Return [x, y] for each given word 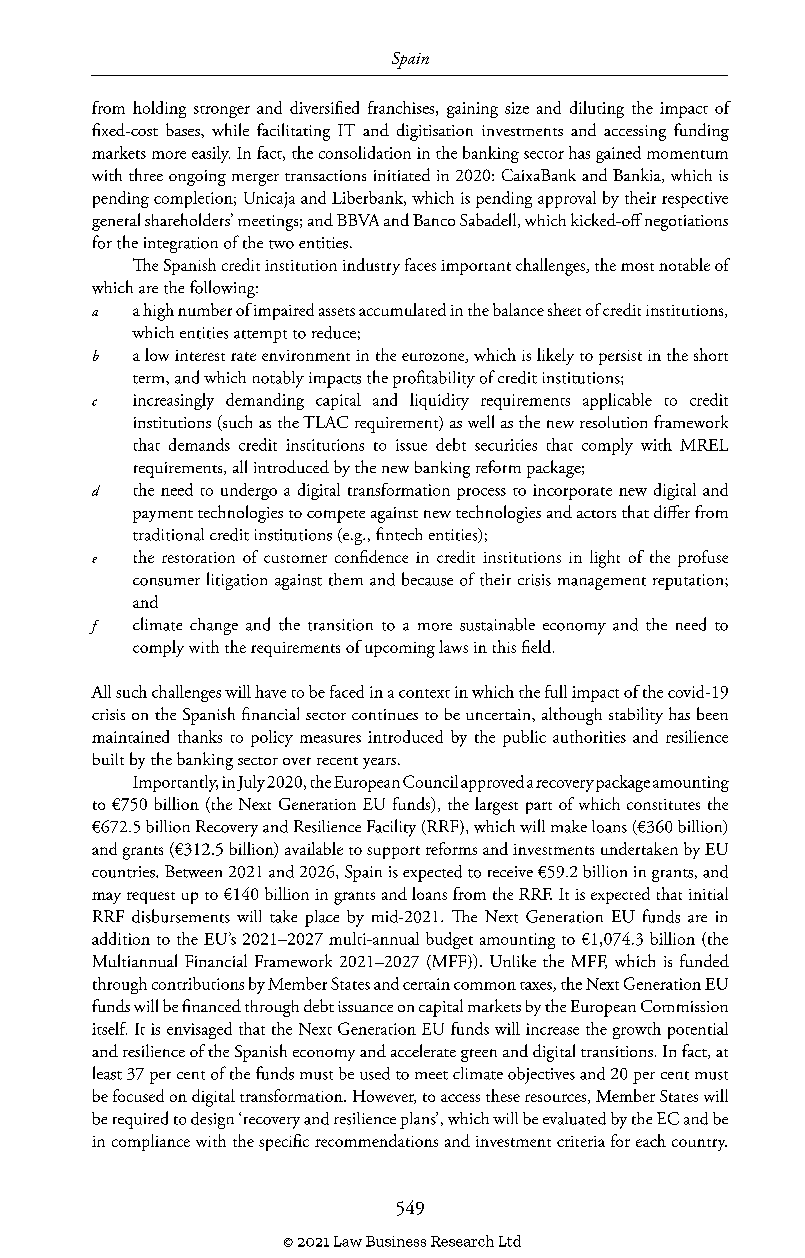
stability [636, 715]
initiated [402, 174]
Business [396, 1241]
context [424, 693]
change [214, 626]
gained [618, 154]
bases [184, 129]
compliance [151, 1142]
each [651, 1140]
